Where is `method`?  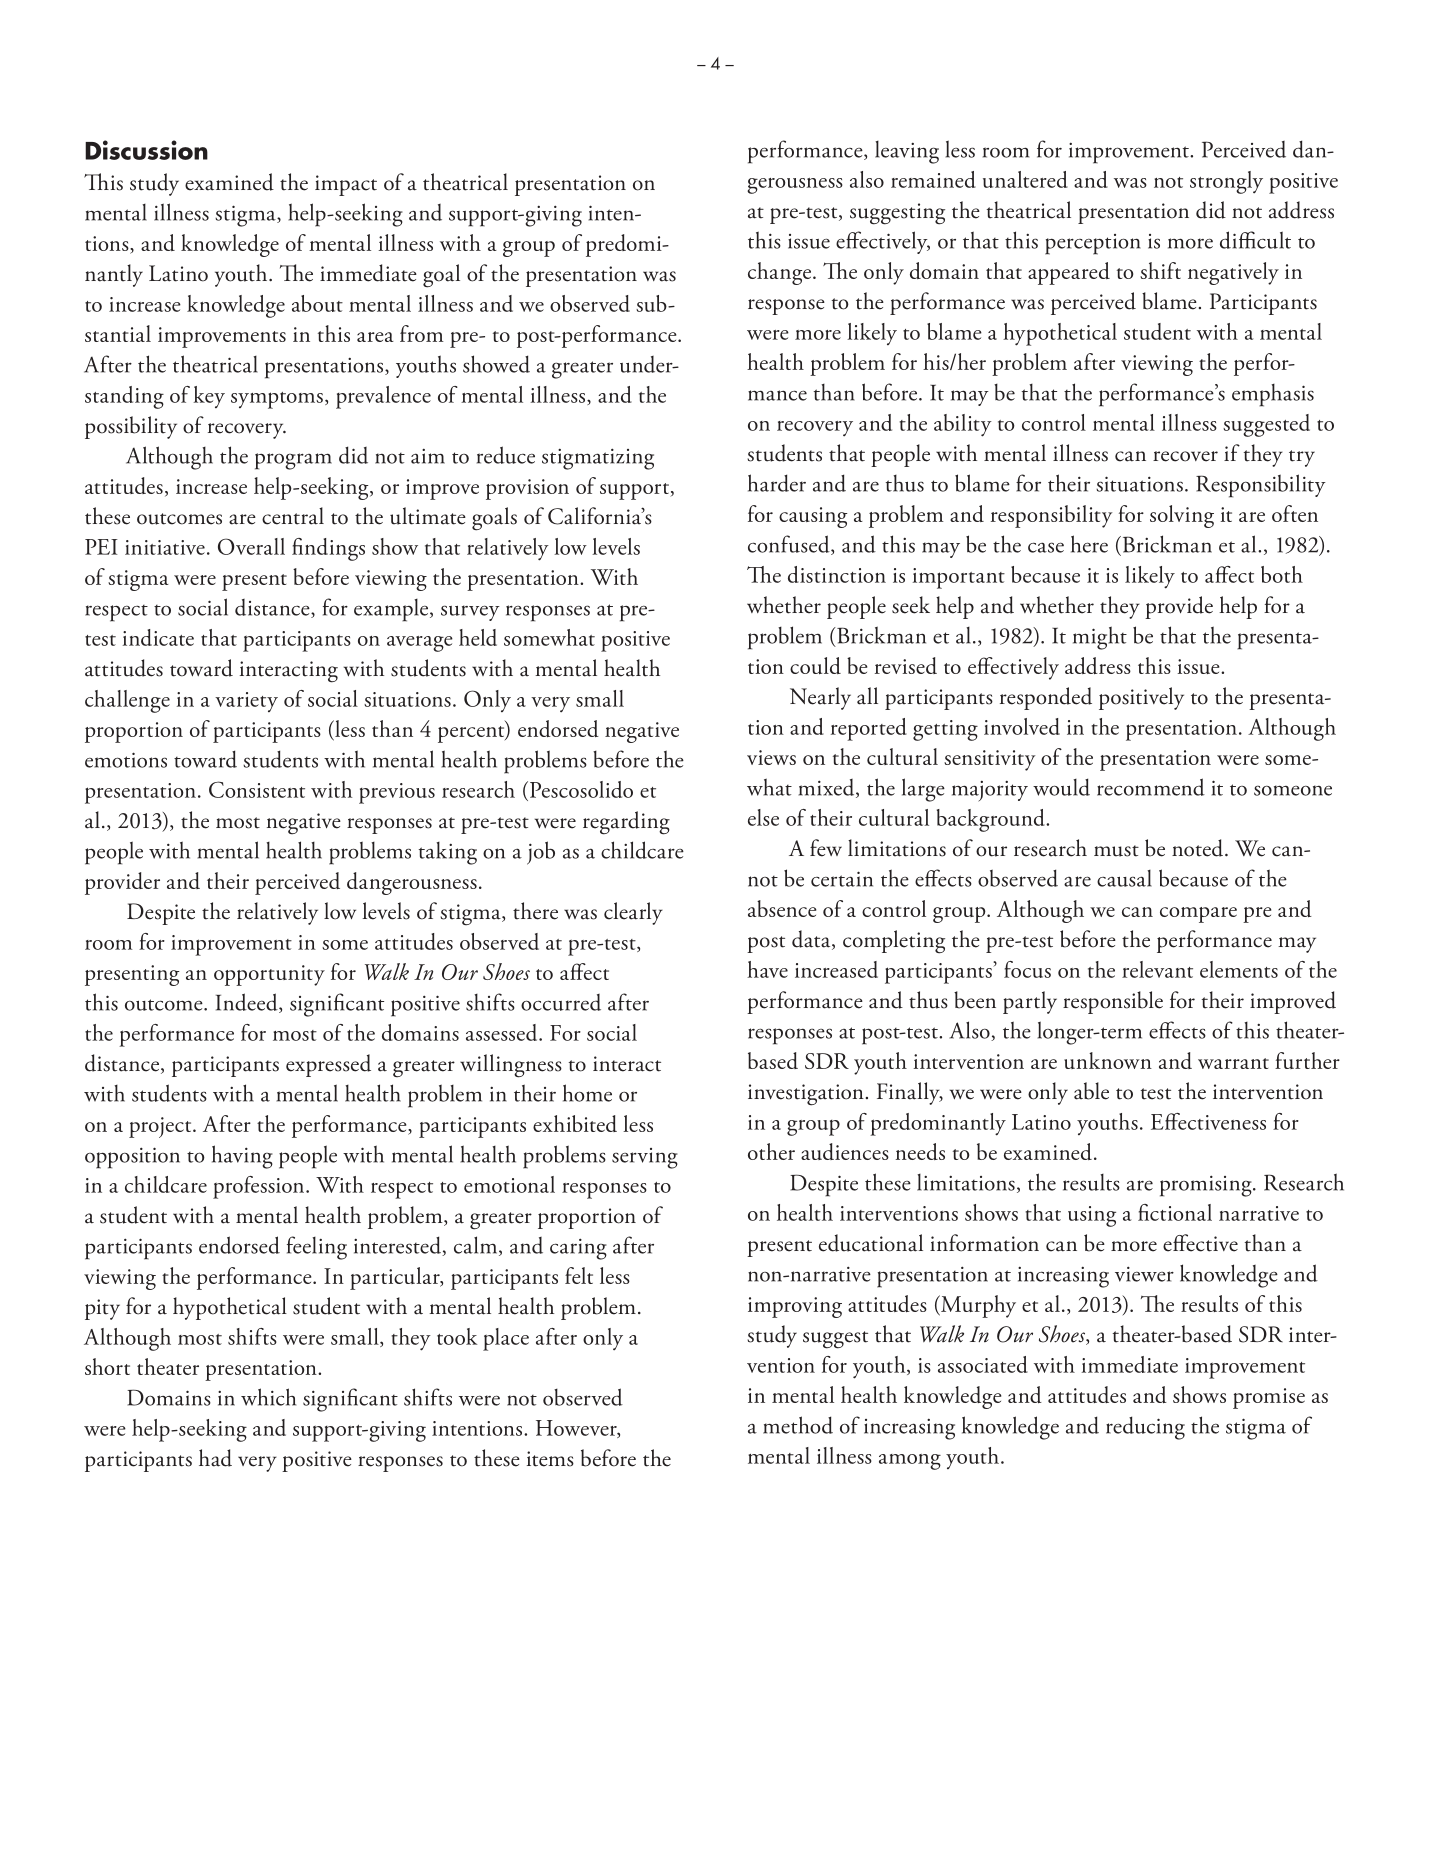
method is located at coordinates (798, 1425).
